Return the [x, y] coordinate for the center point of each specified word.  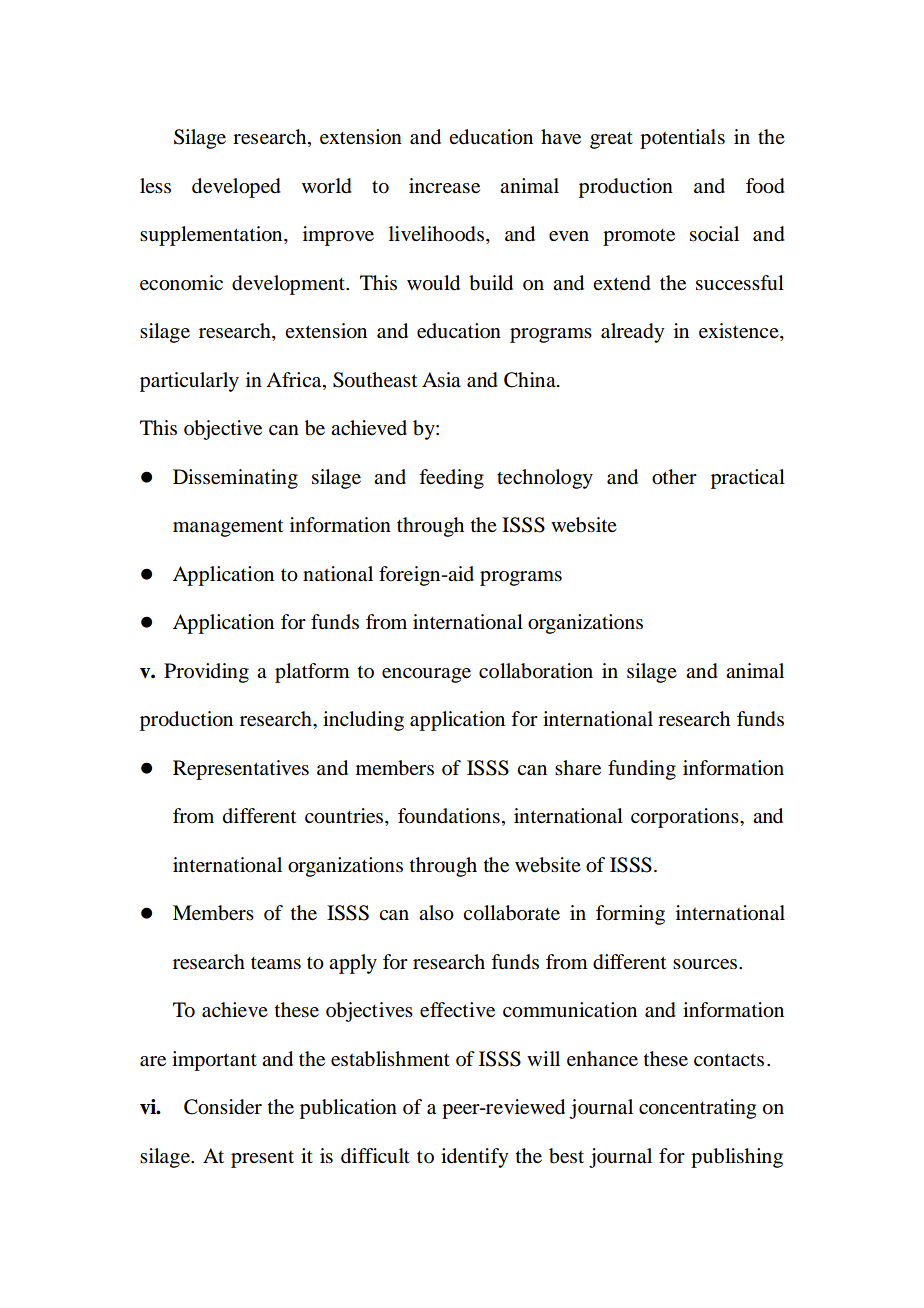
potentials [682, 139]
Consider [223, 1107]
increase [444, 186]
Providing [206, 673]
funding [642, 770]
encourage [426, 675]
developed [236, 188]
